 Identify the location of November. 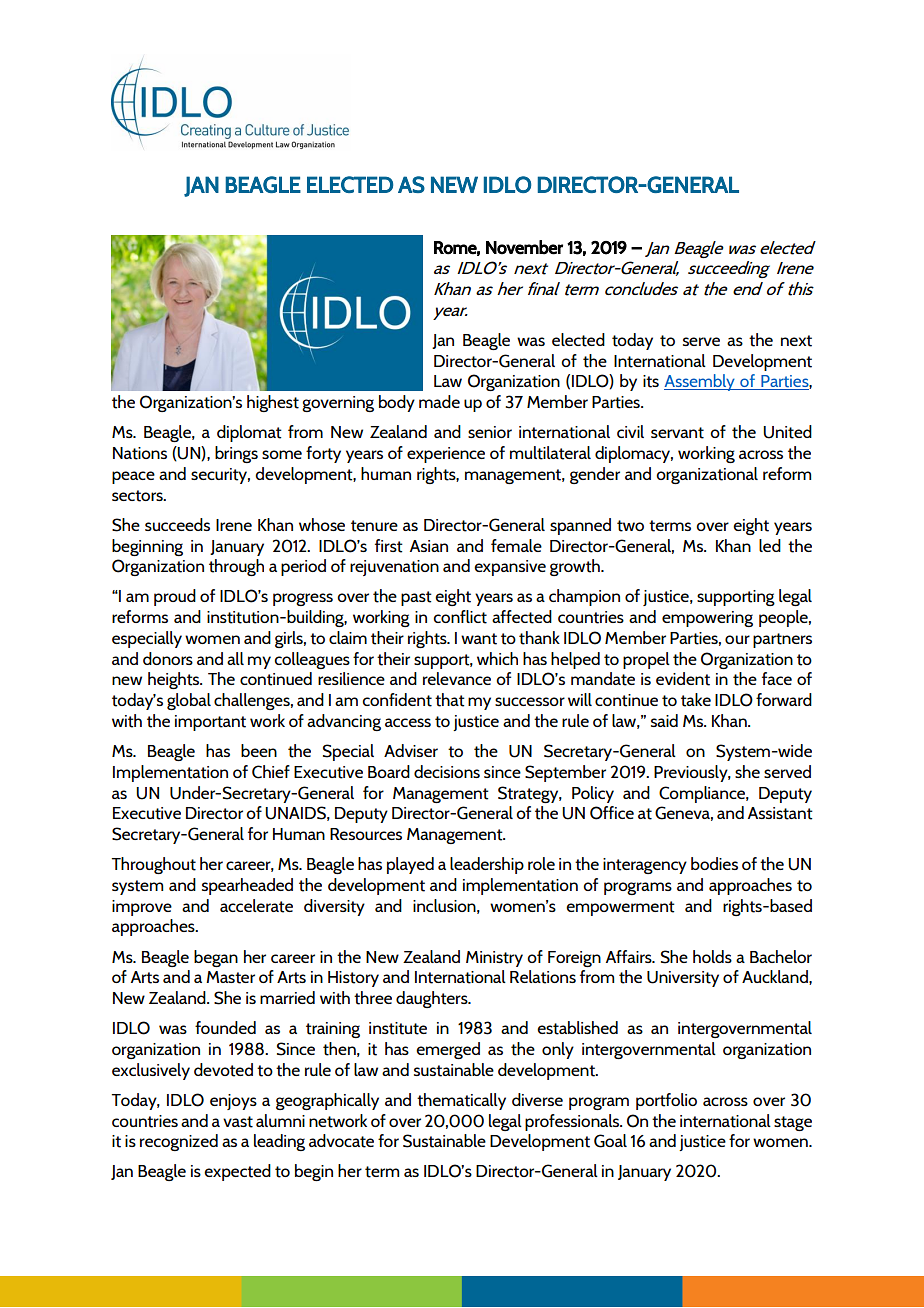
(524, 247).
